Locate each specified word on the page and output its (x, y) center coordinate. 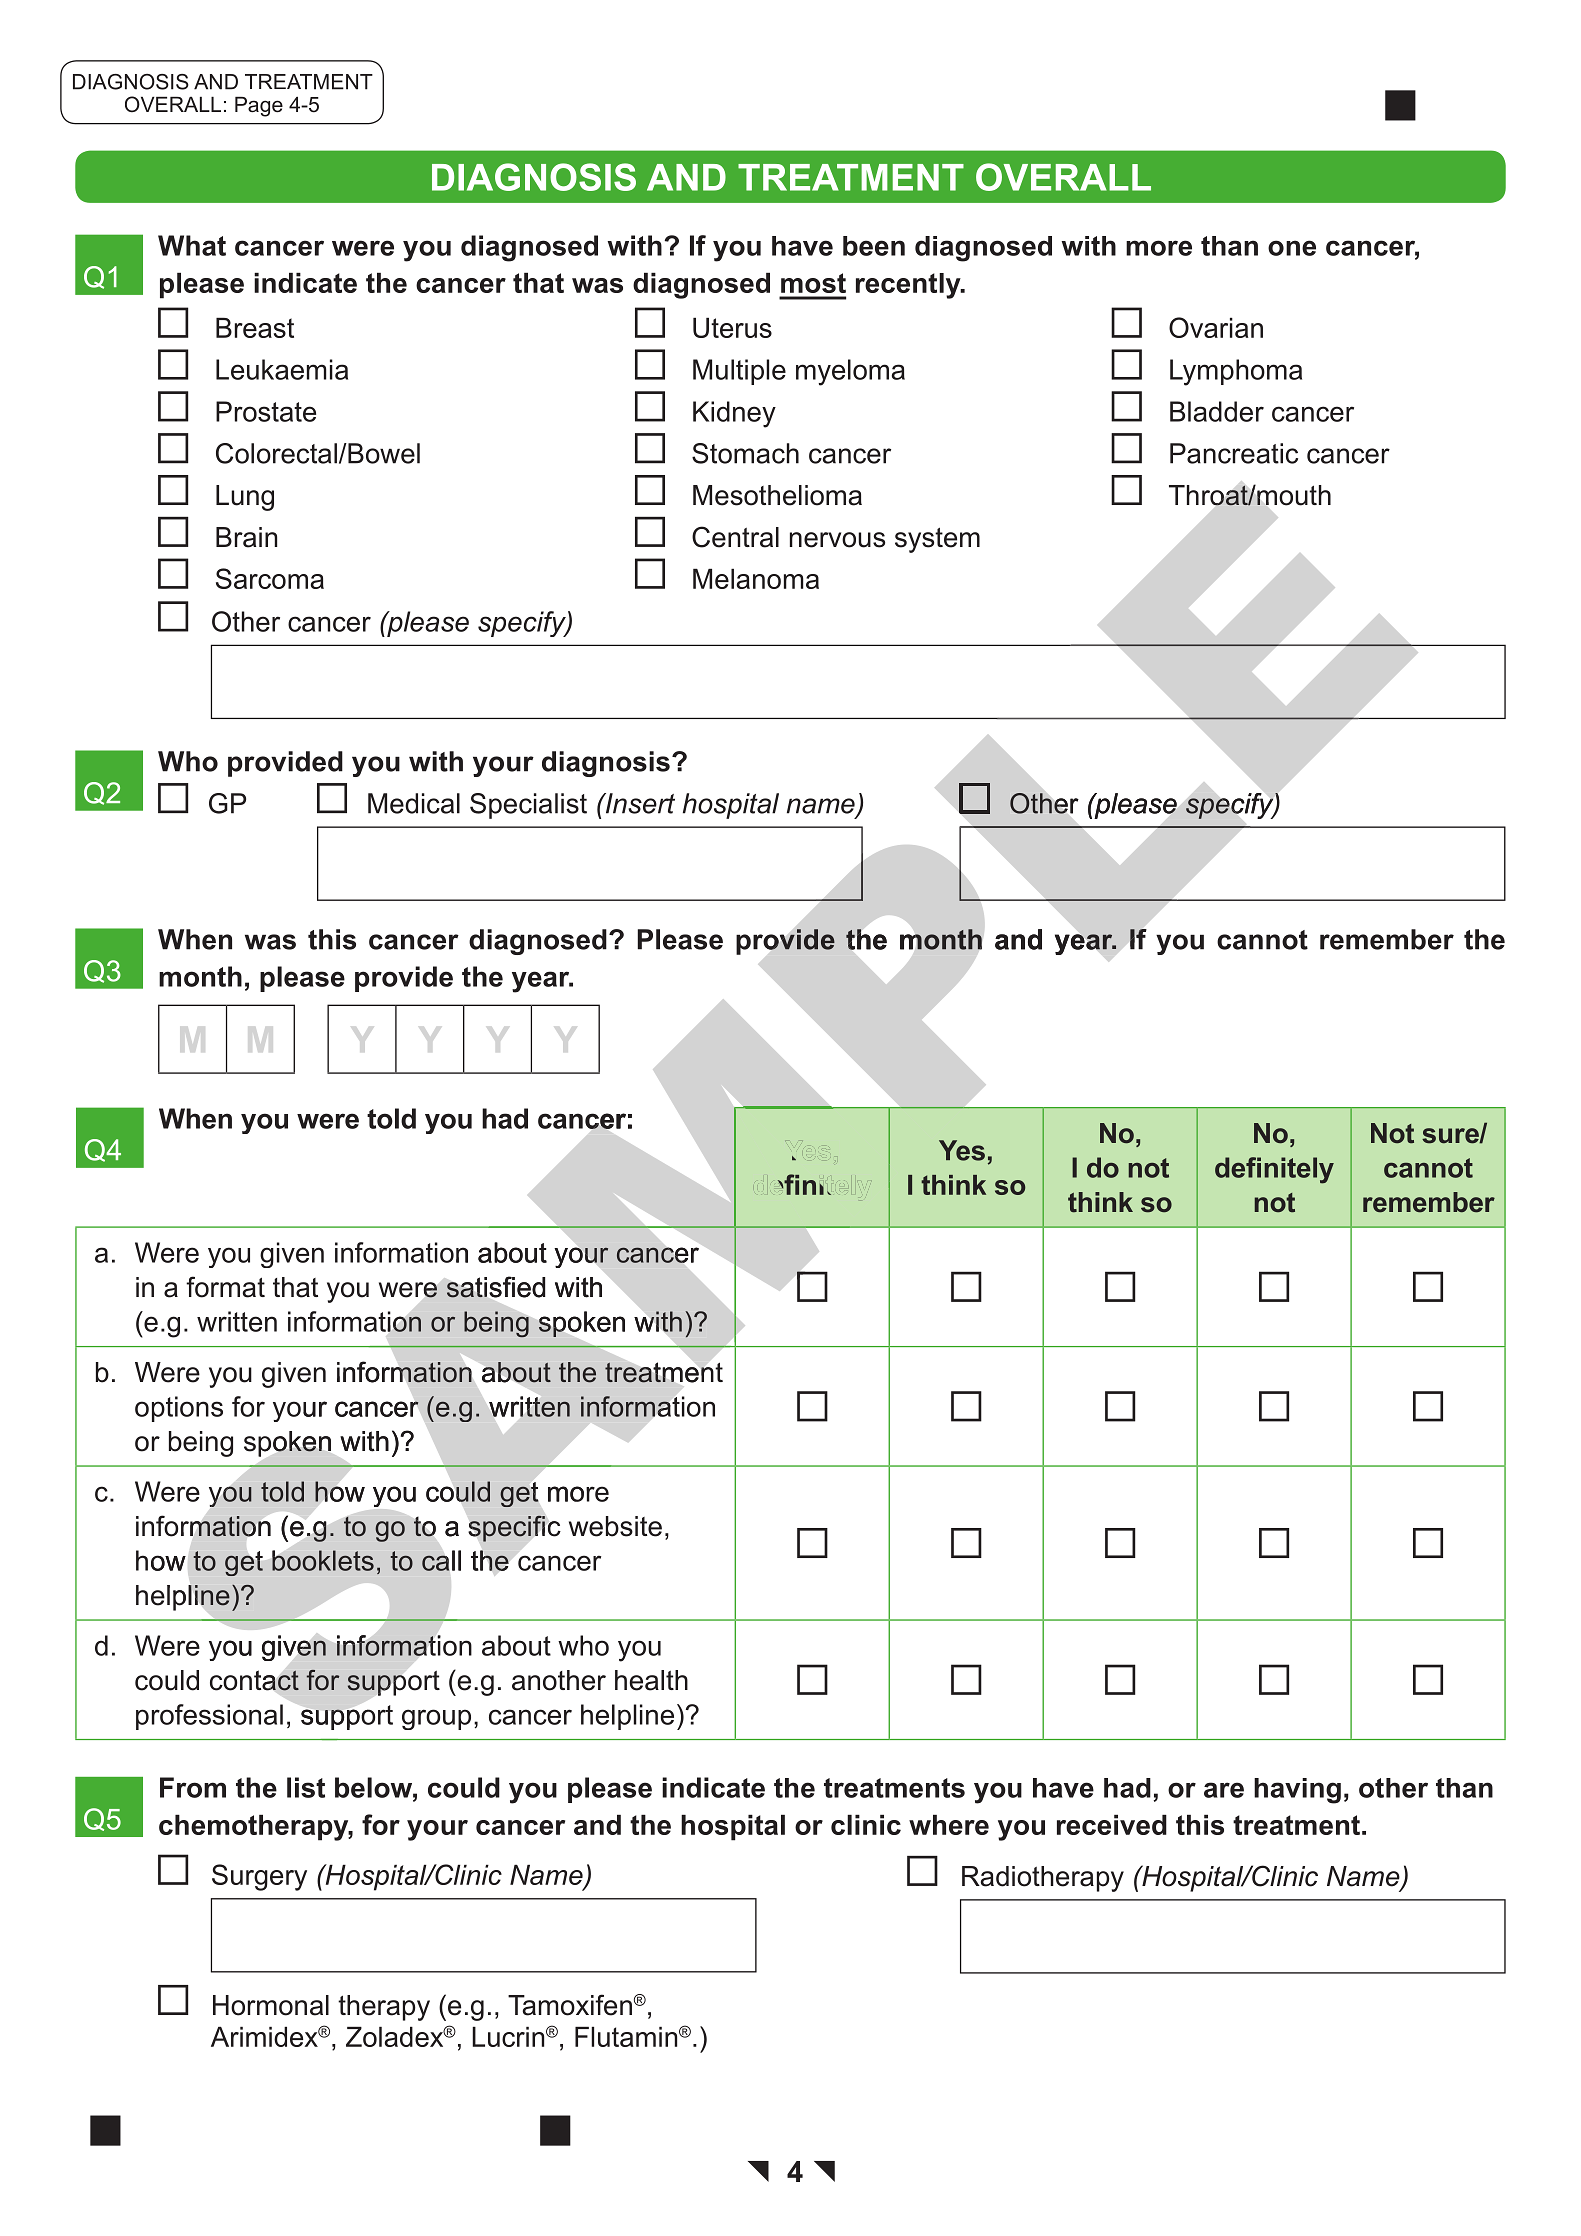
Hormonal (271, 2005)
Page (259, 106)
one (1292, 248)
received (1112, 1824)
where (949, 1824)
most (813, 283)
